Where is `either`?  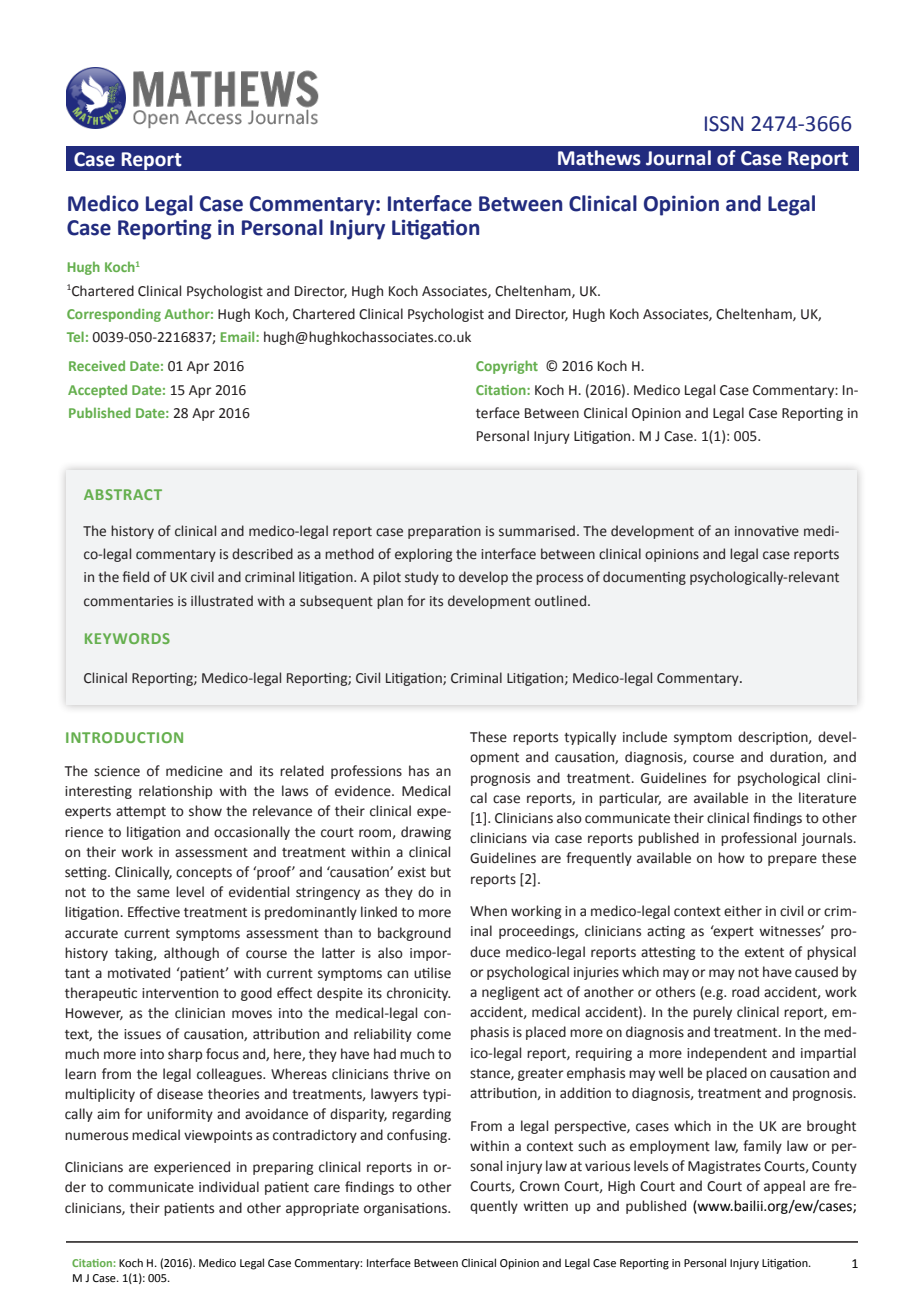
either is located at coordinates (743, 911).
